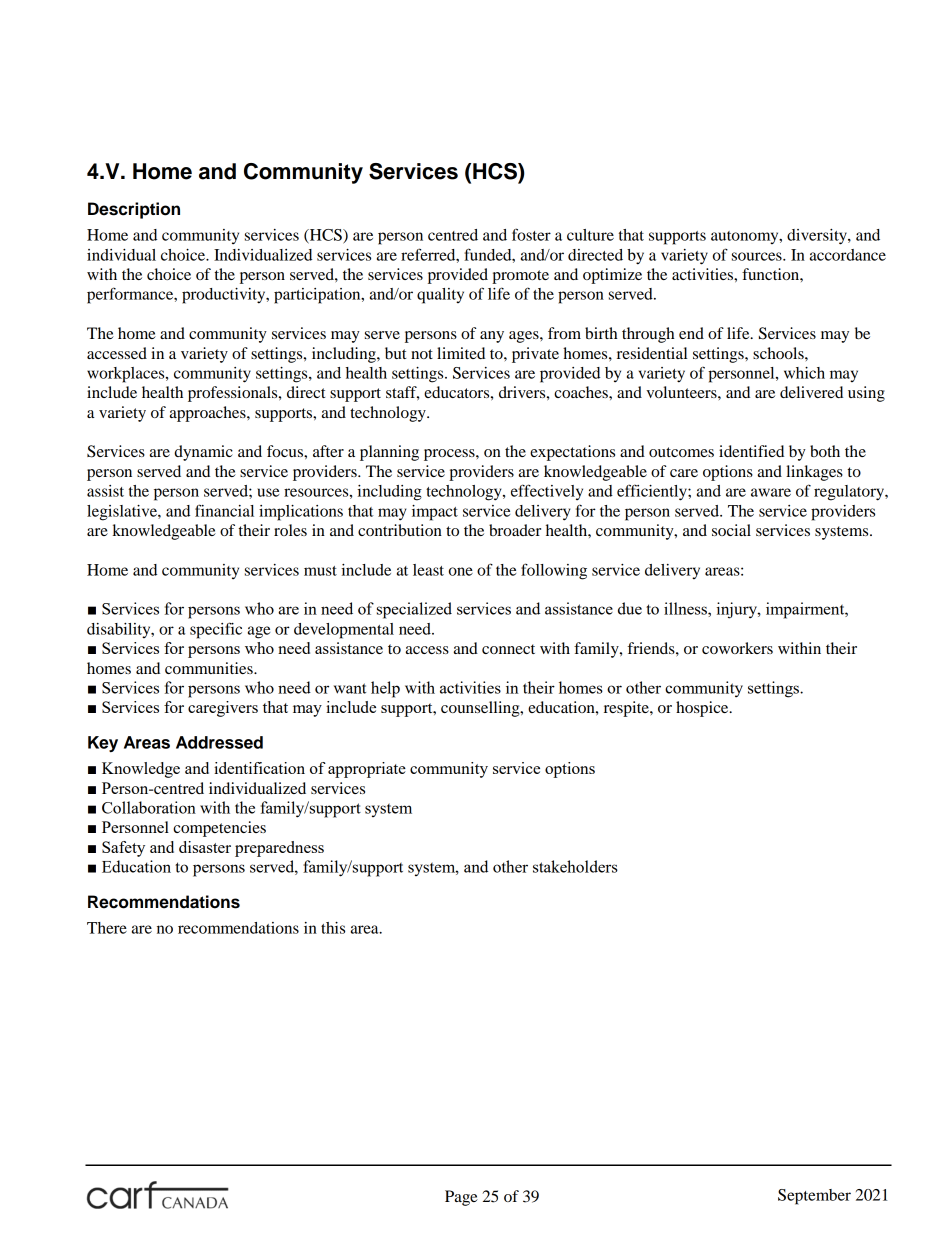 This screenshot has width=952, height=1233. I want to click on Description, so click(134, 210).
